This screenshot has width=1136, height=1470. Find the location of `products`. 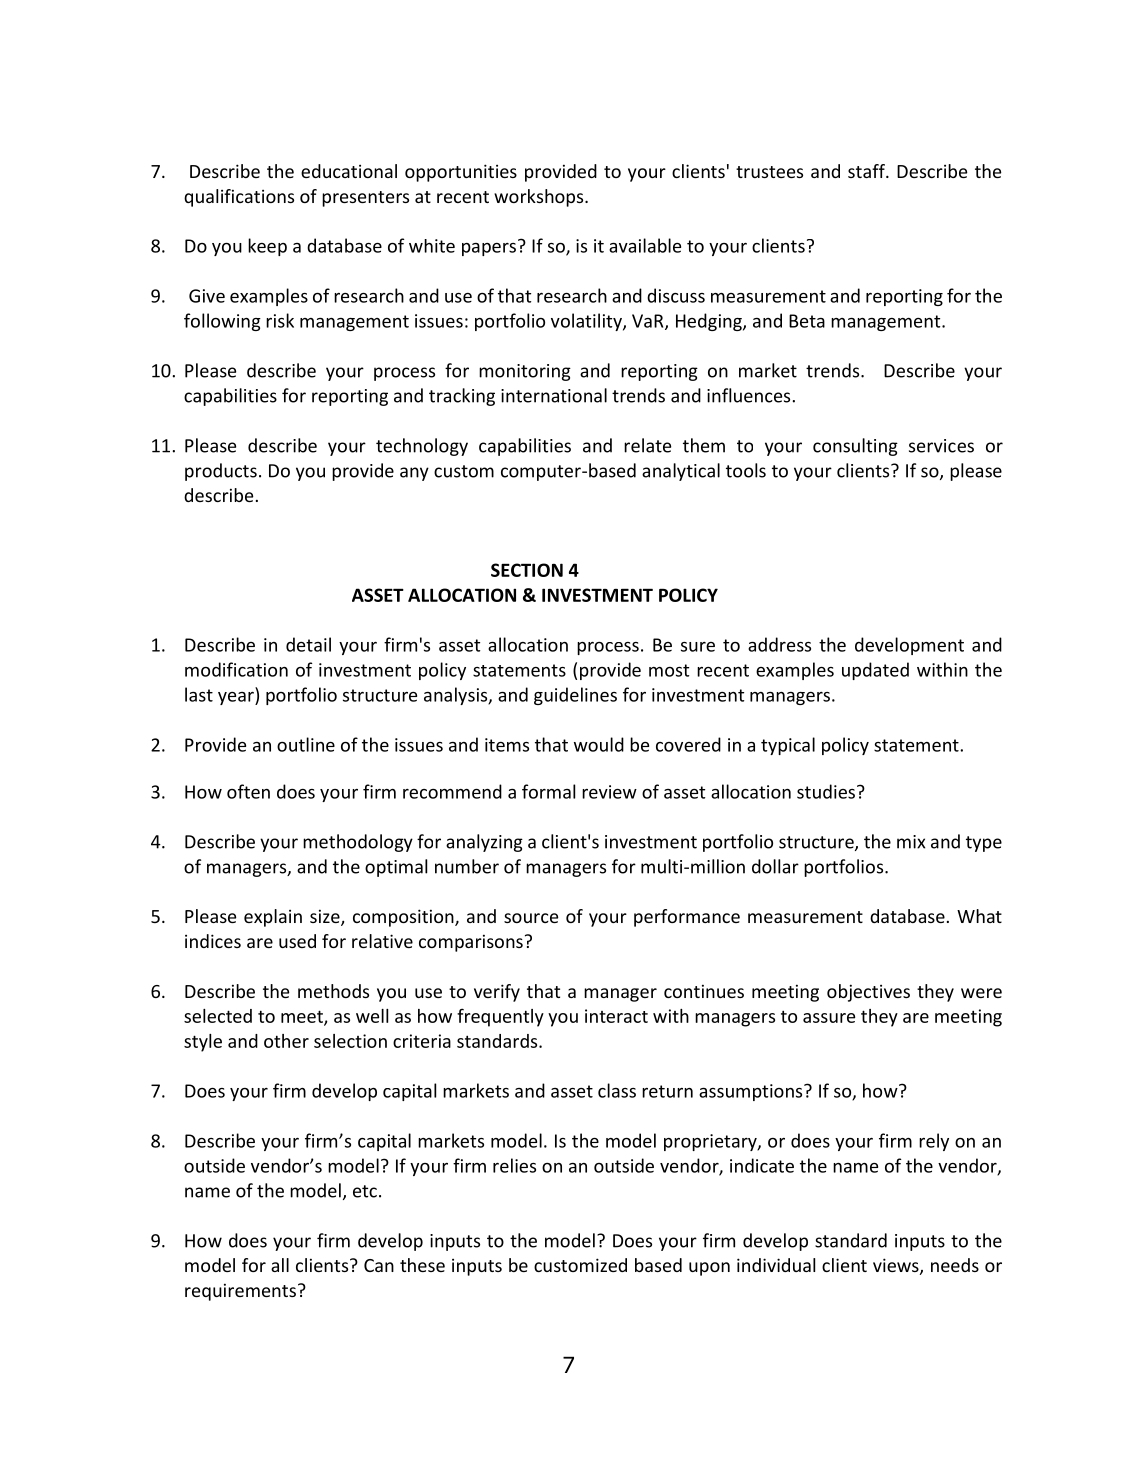

products is located at coordinates (221, 472).
